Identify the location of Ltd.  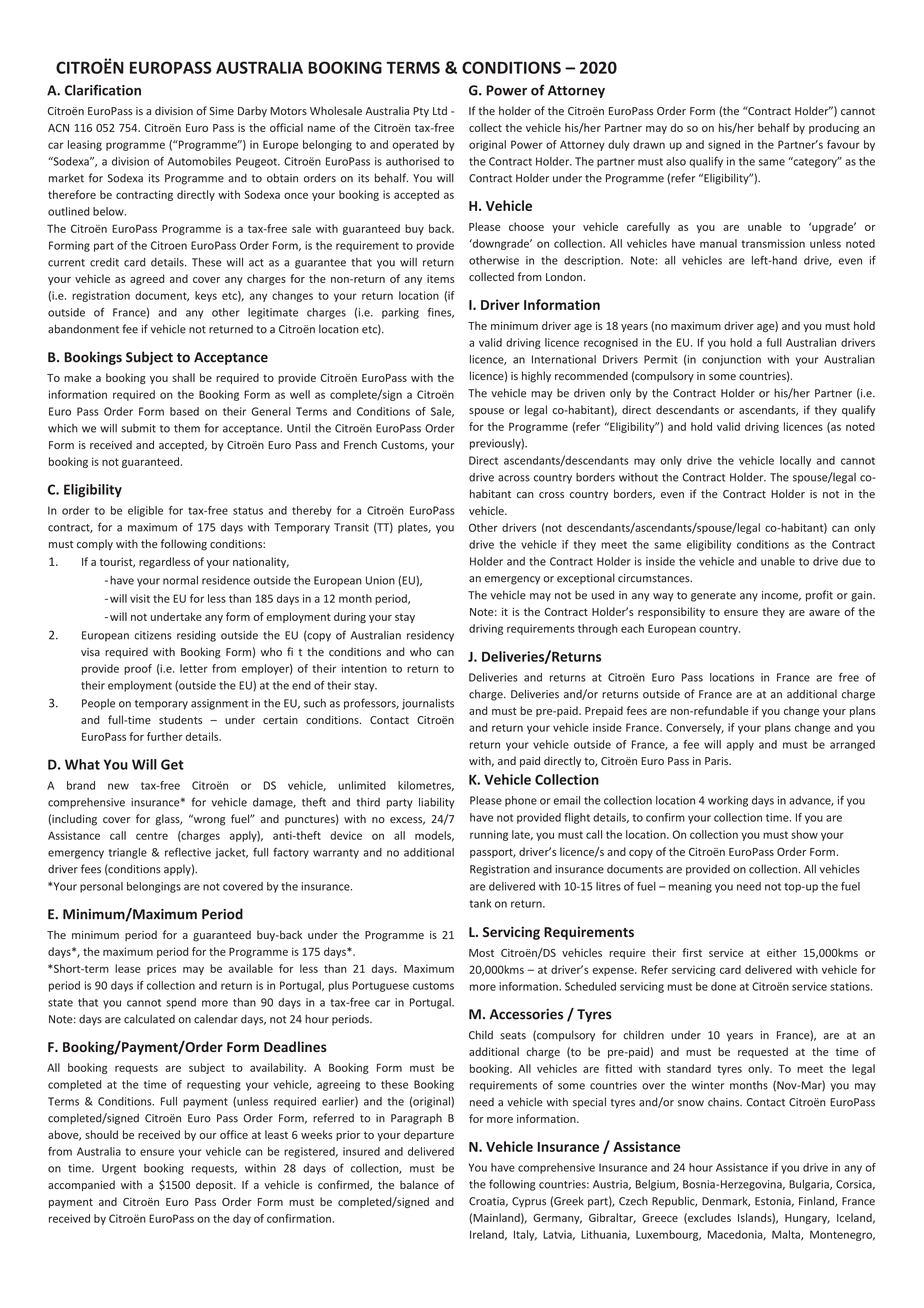
(440, 110).
